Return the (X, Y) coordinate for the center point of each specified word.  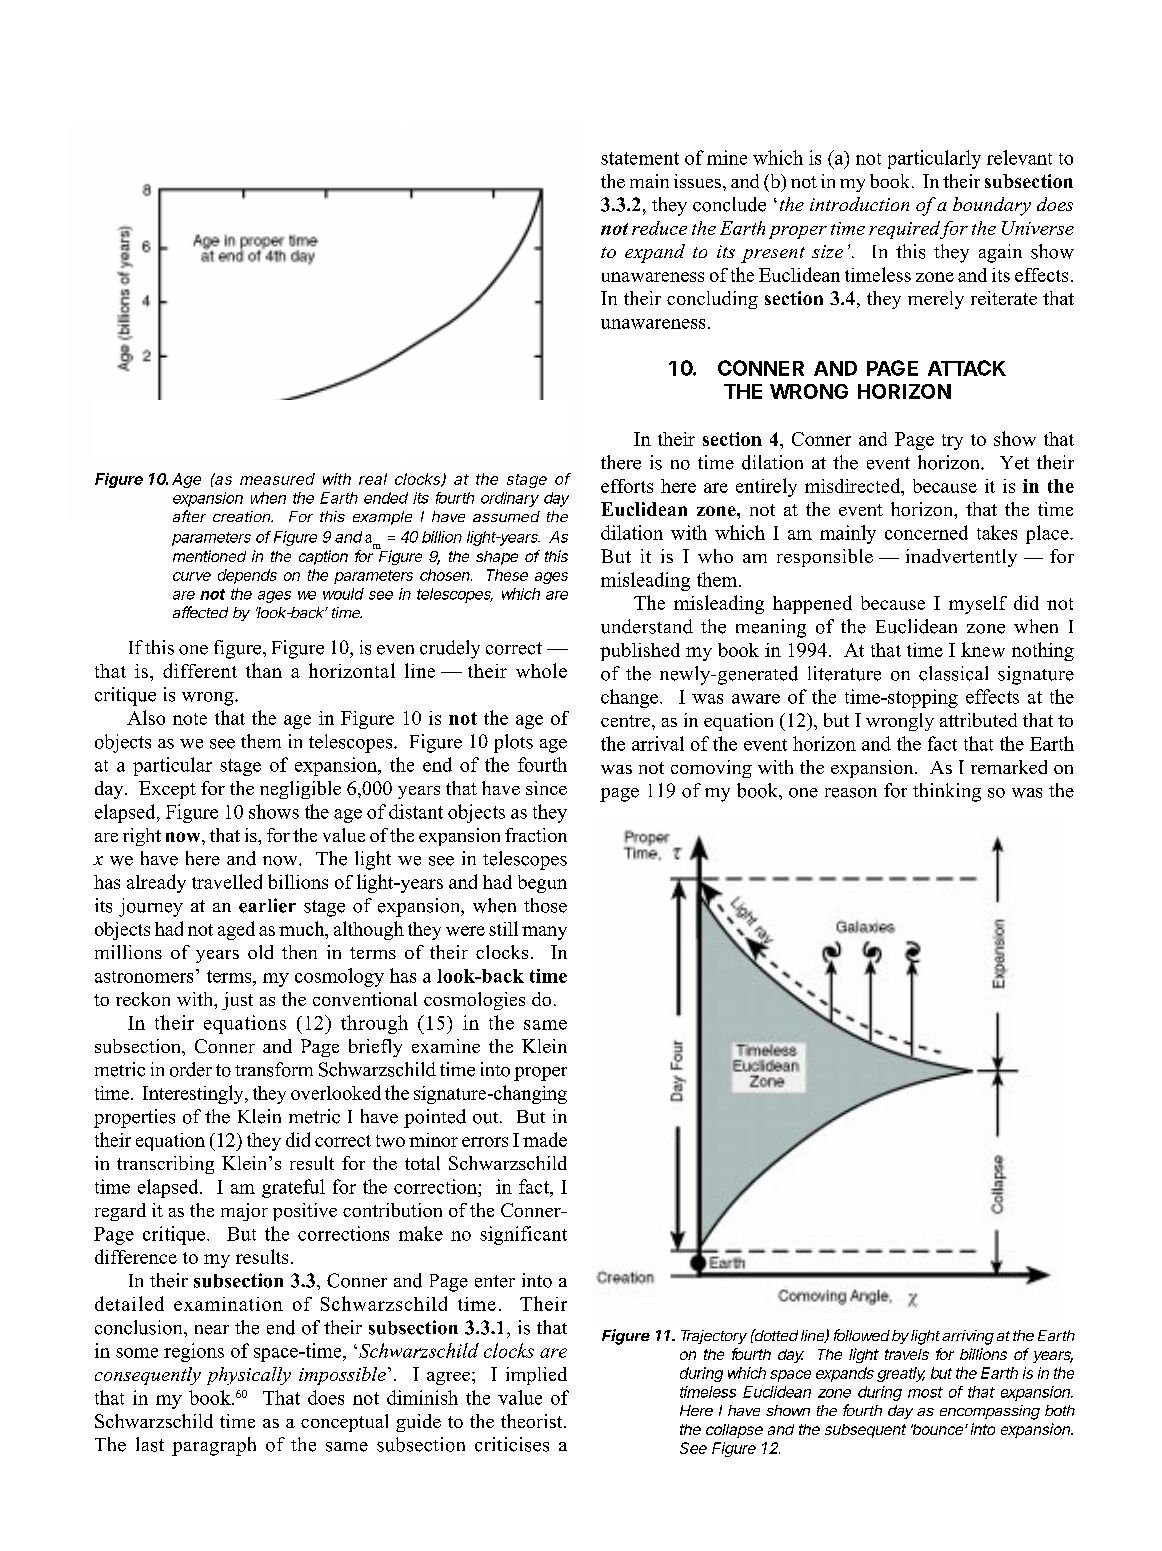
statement (640, 158)
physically (249, 1376)
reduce (659, 228)
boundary (992, 206)
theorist (533, 1421)
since (546, 788)
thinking (947, 792)
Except (167, 790)
